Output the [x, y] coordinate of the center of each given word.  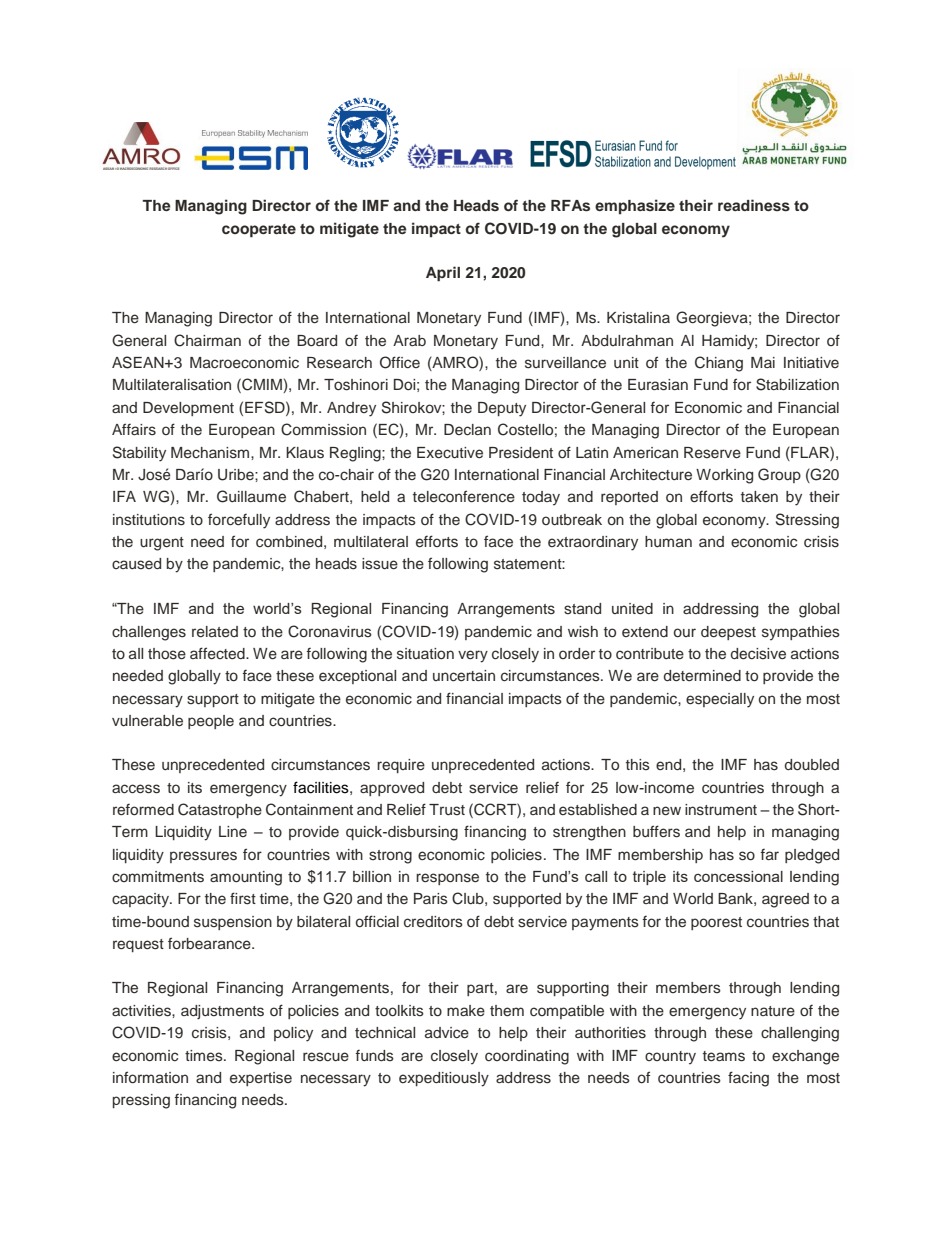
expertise [261, 1079]
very [473, 656]
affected [218, 653]
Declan [467, 430]
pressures [203, 857]
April [443, 274]
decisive [758, 653]
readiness [754, 205]
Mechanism [211, 453]
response [447, 879]
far [769, 854]
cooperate [259, 231]
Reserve [712, 453]
